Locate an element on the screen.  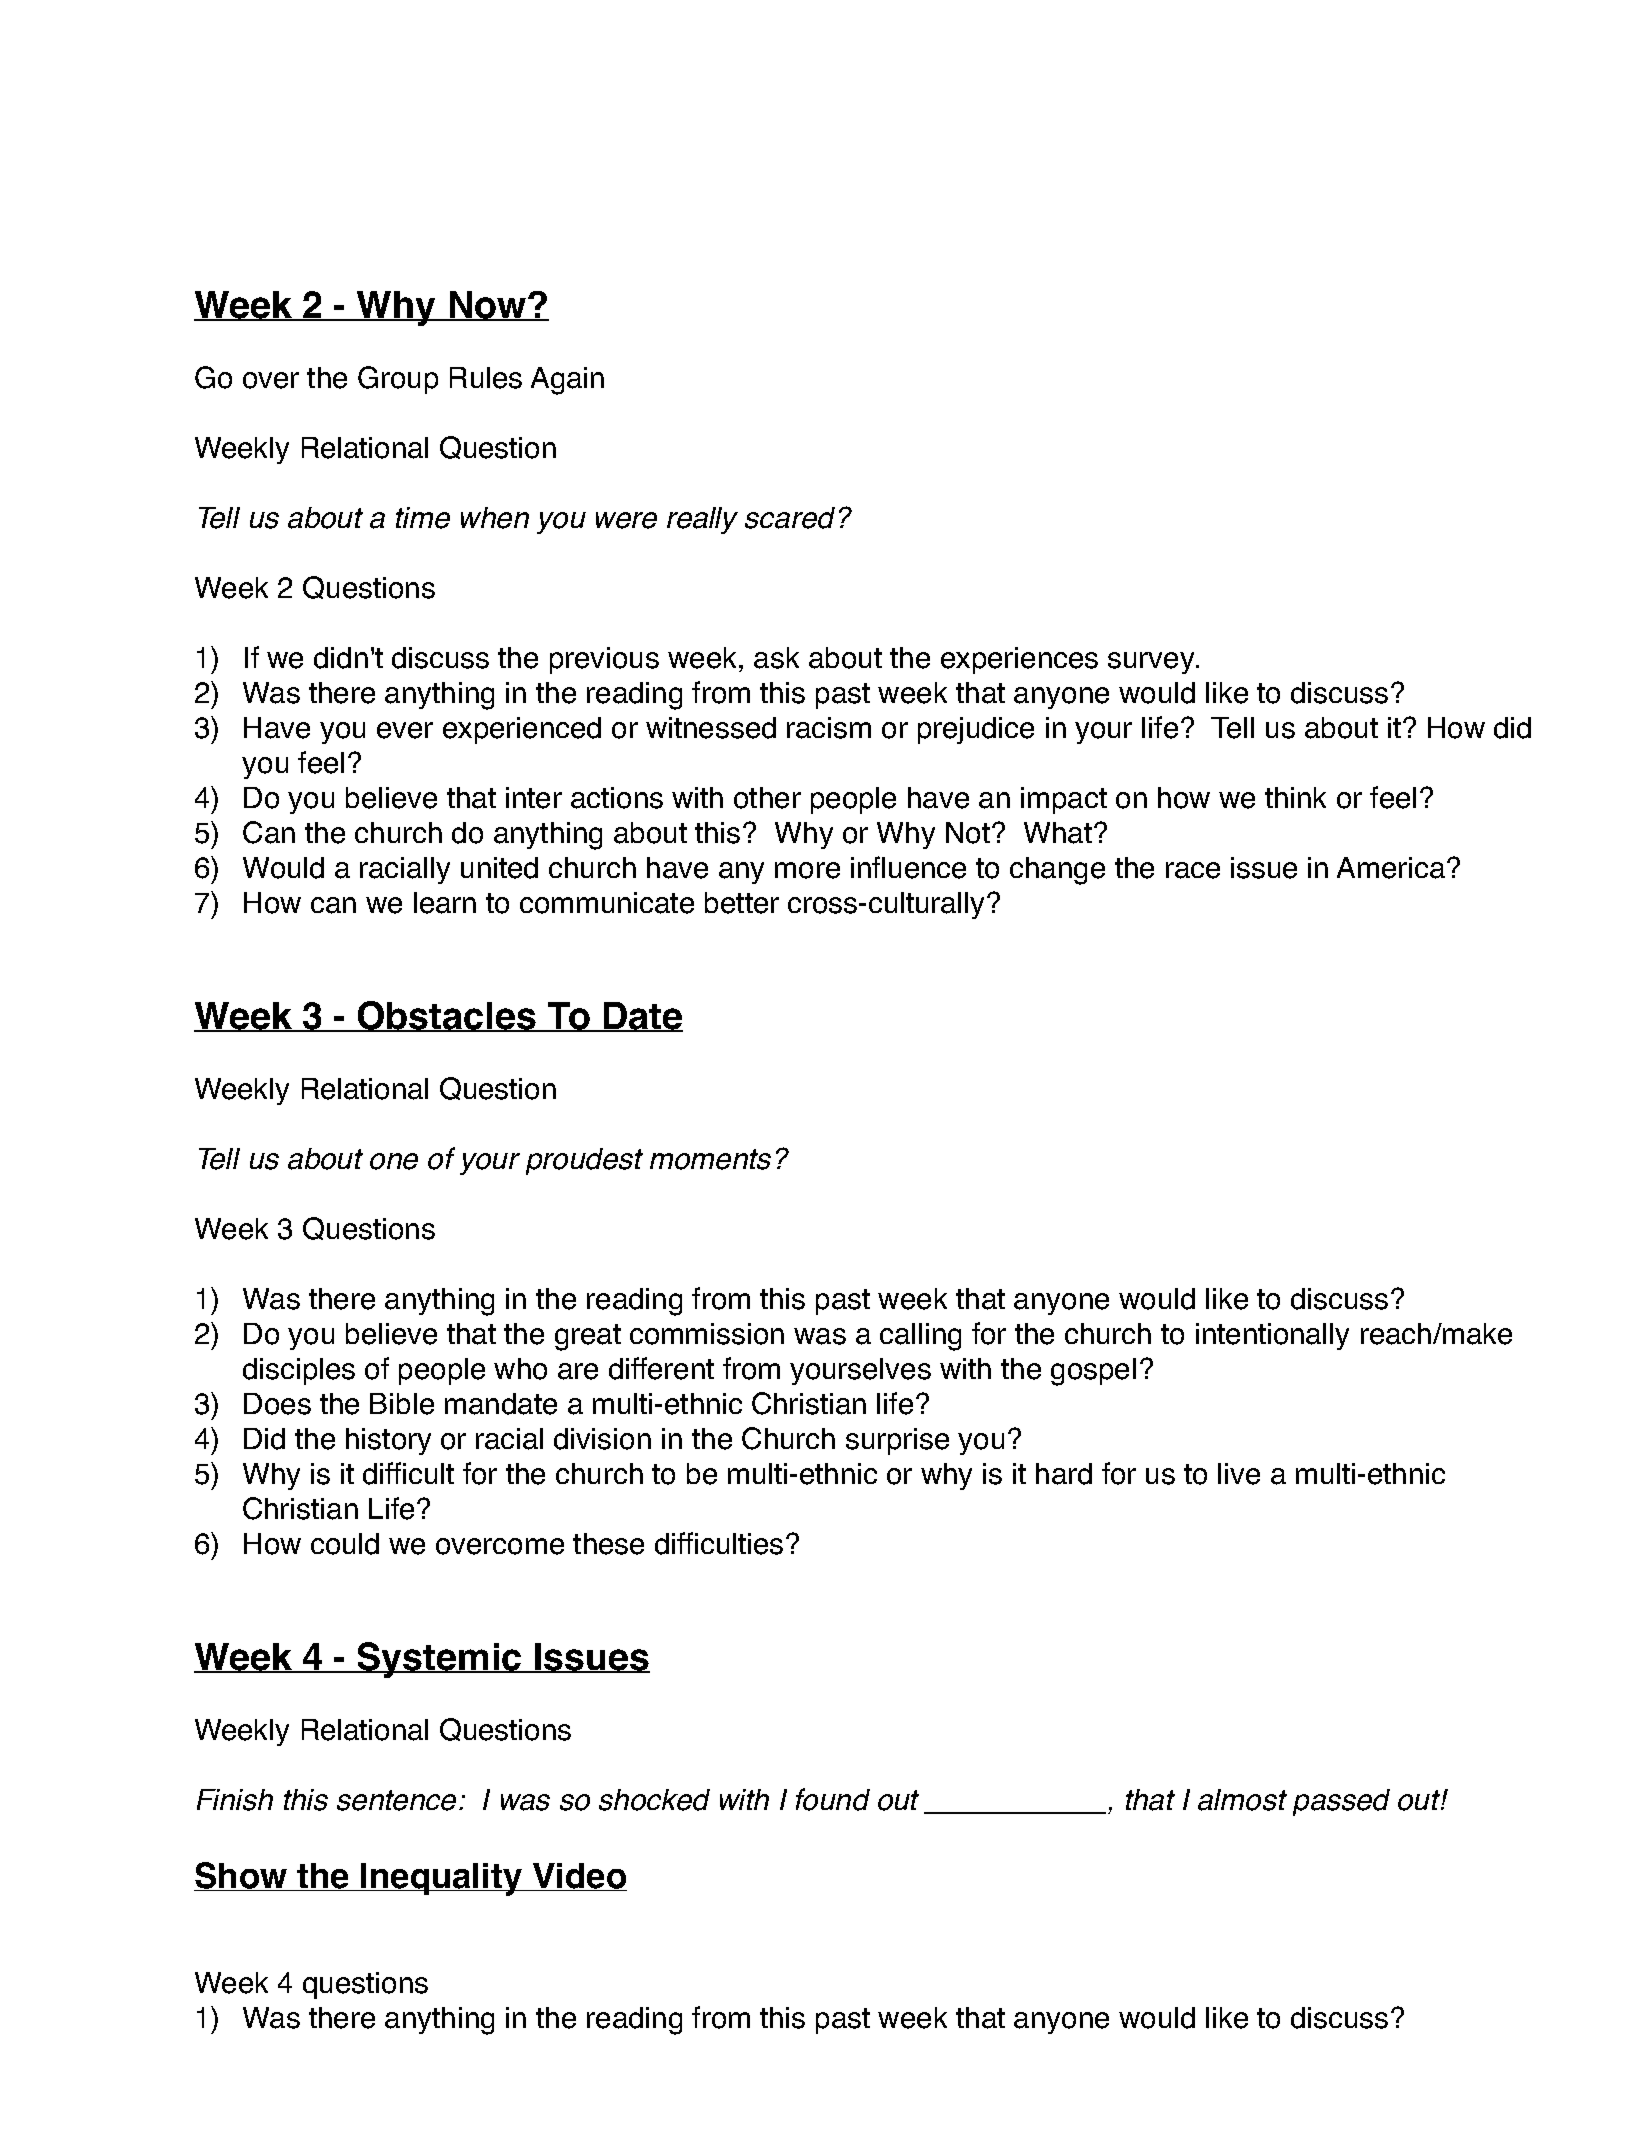
scared is located at coordinates (790, 518).
